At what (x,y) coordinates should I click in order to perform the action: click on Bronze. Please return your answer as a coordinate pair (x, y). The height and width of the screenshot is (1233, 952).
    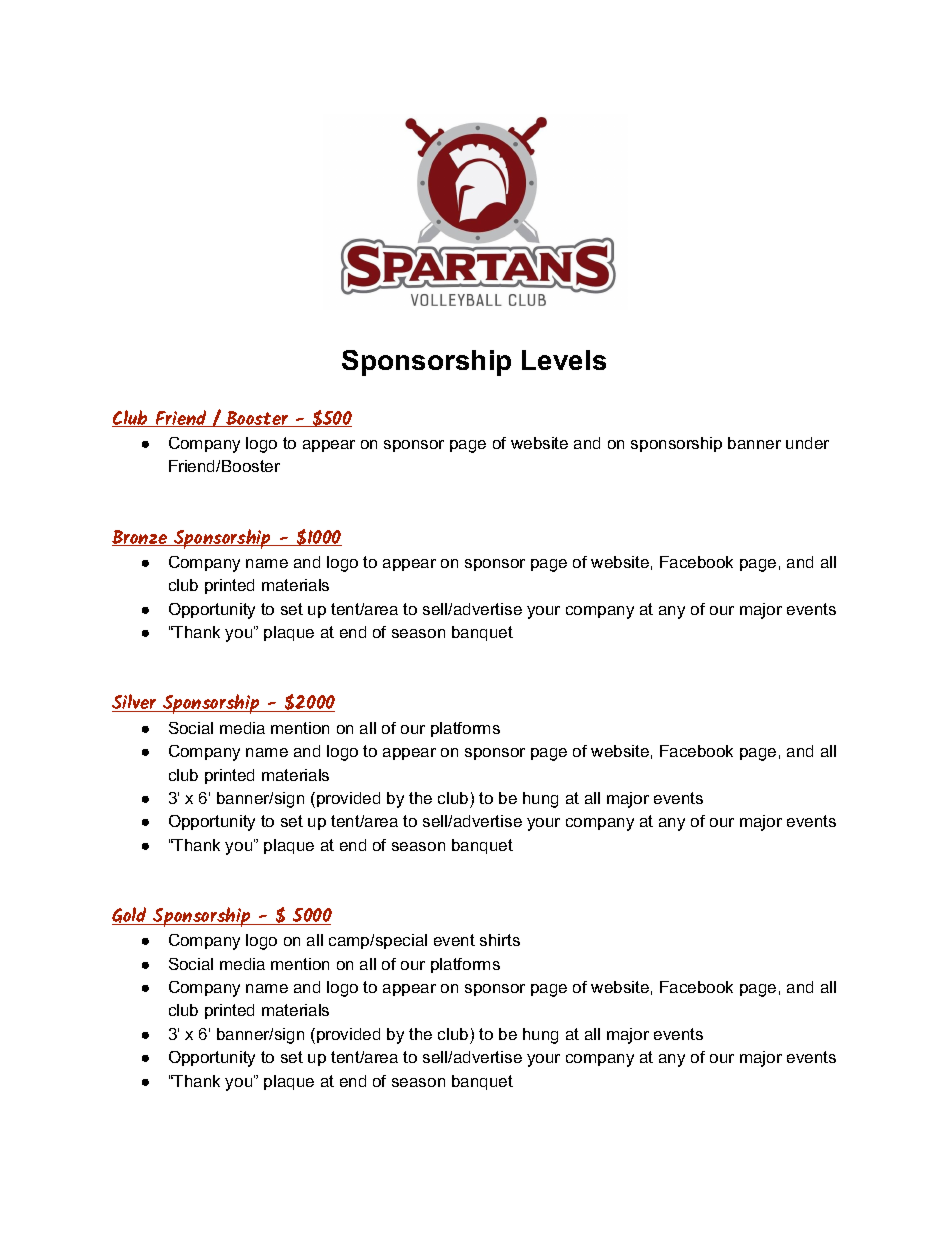
    Looking at the image, I should click on (141, 538).
